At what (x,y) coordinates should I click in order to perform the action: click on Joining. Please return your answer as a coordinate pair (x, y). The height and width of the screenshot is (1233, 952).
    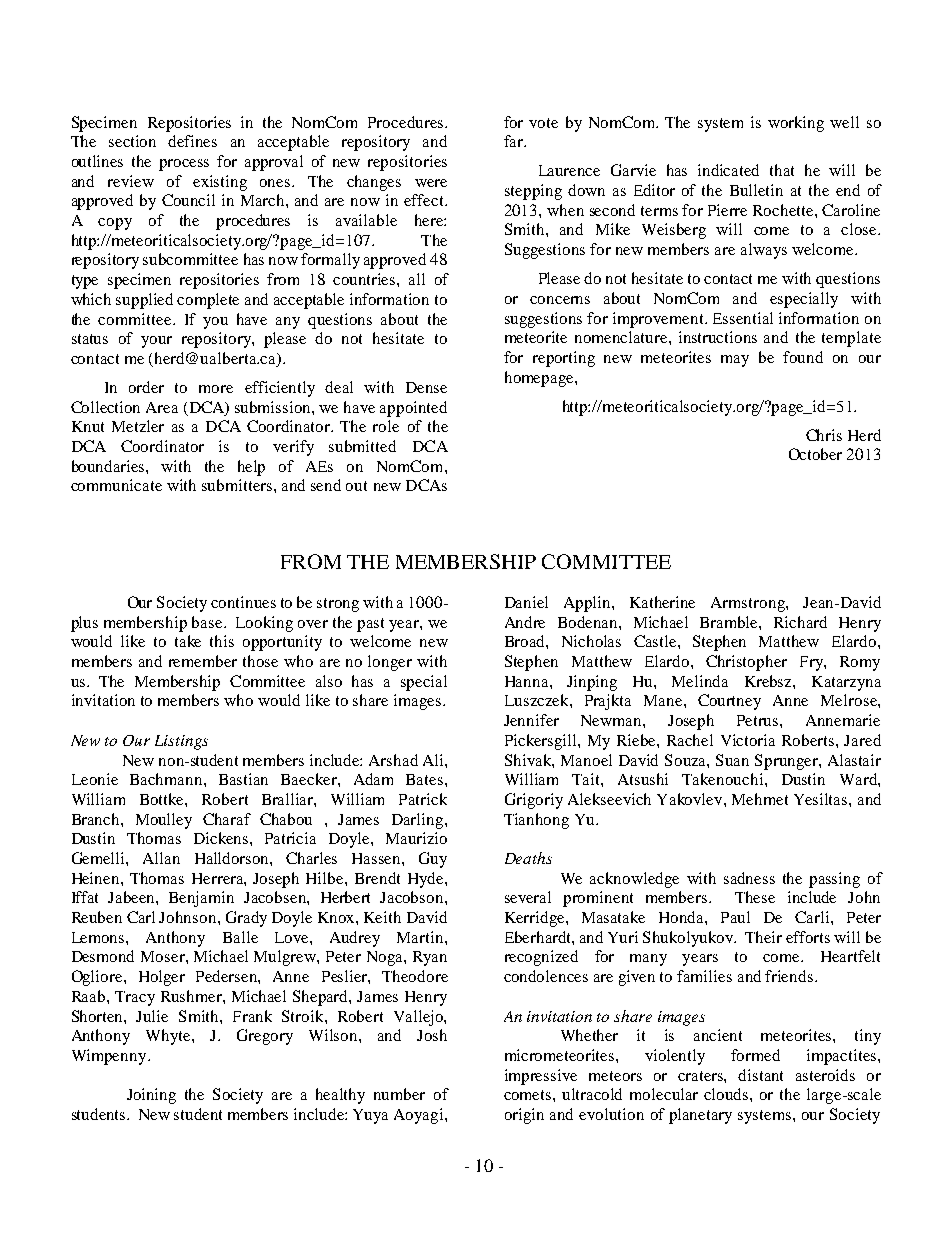
    Looking at the image, I should click on (151, 1096).
